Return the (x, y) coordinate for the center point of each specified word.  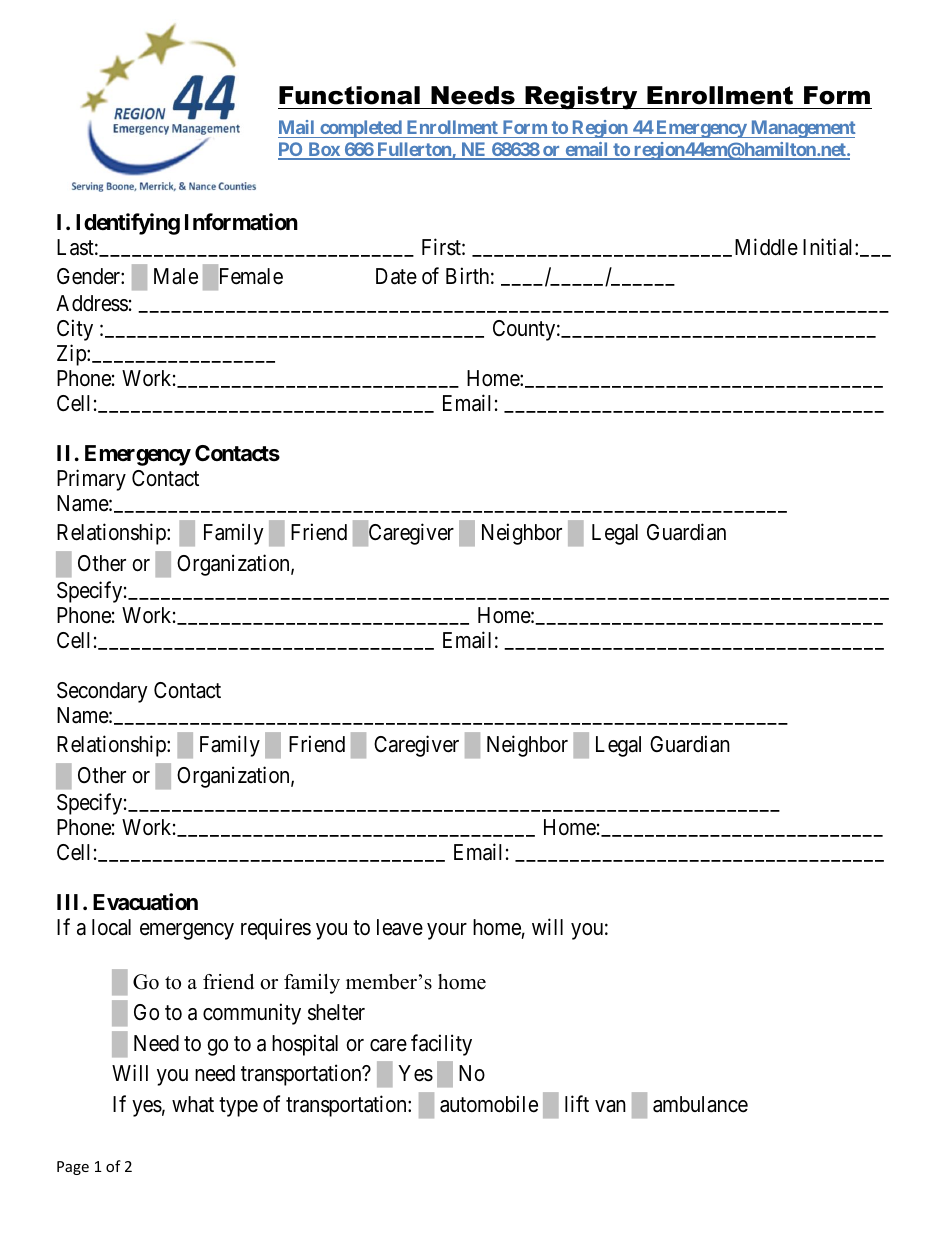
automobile (489, 1104)
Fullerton (414, 150)
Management (802, 129)
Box (324, 150)
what (193, 1104)
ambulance (700, 1104)
